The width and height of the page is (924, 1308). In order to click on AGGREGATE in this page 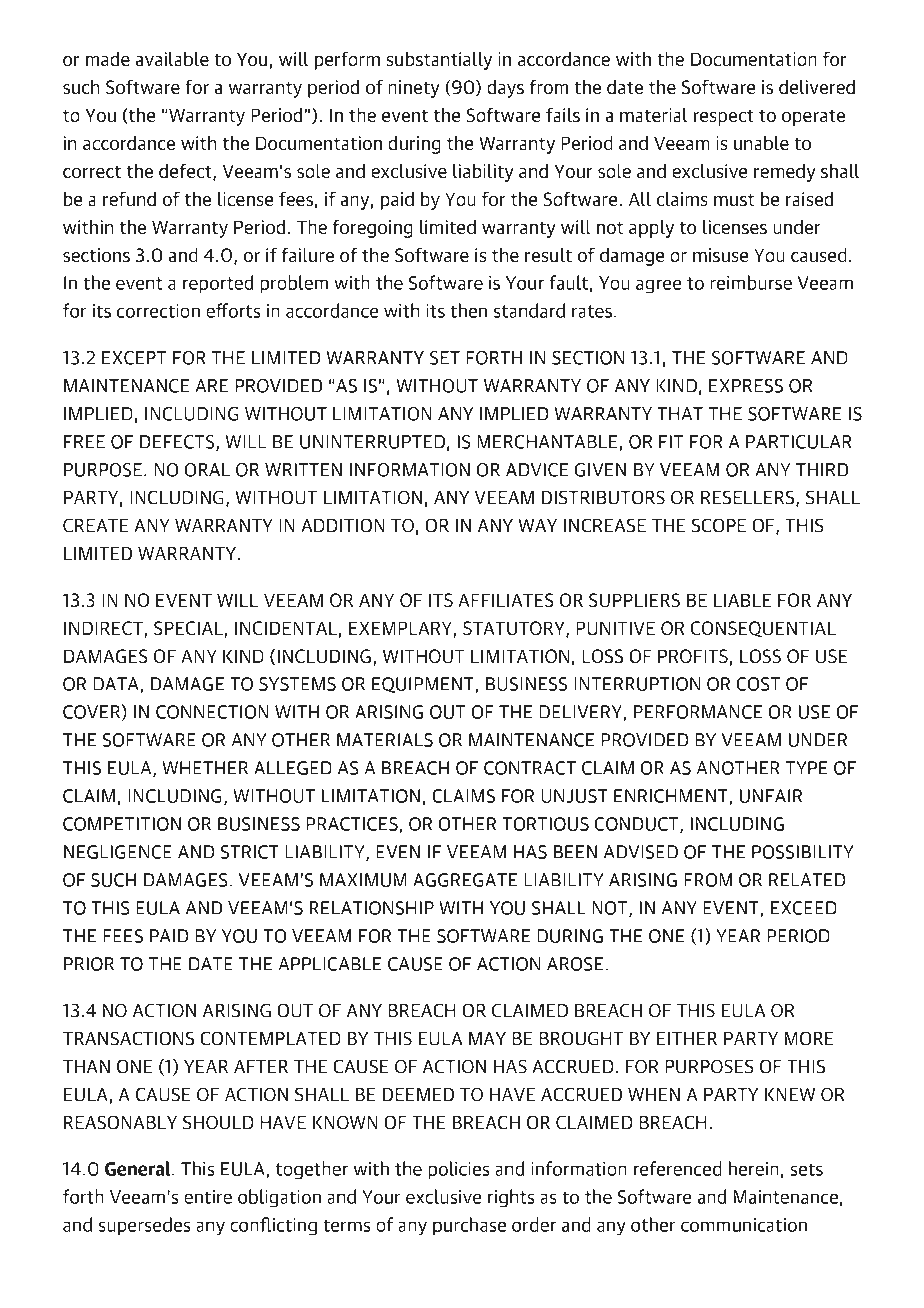, I will do `click(465, 880)`.
